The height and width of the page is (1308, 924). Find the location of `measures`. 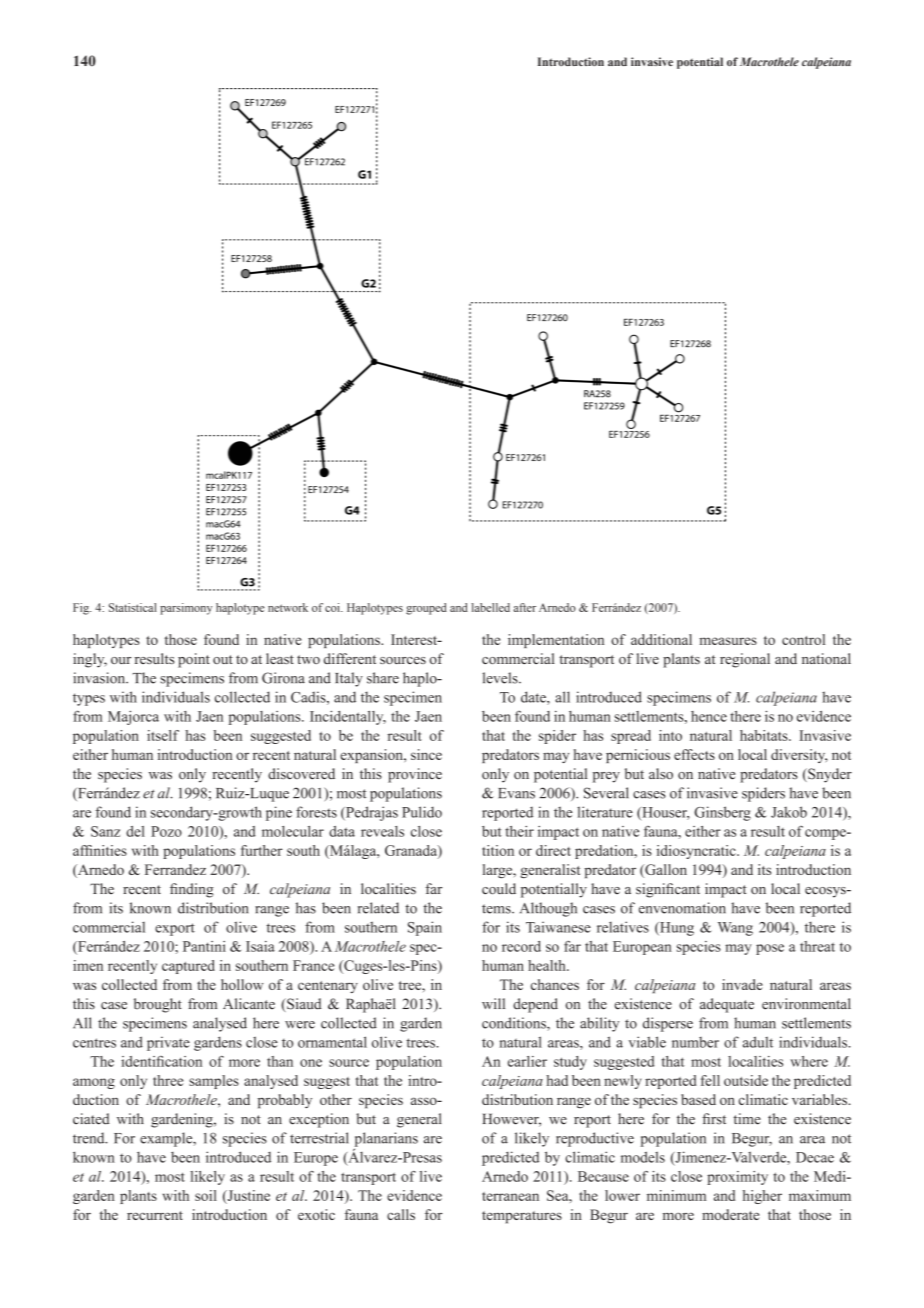

measures is located at coordinates (728, 641).
